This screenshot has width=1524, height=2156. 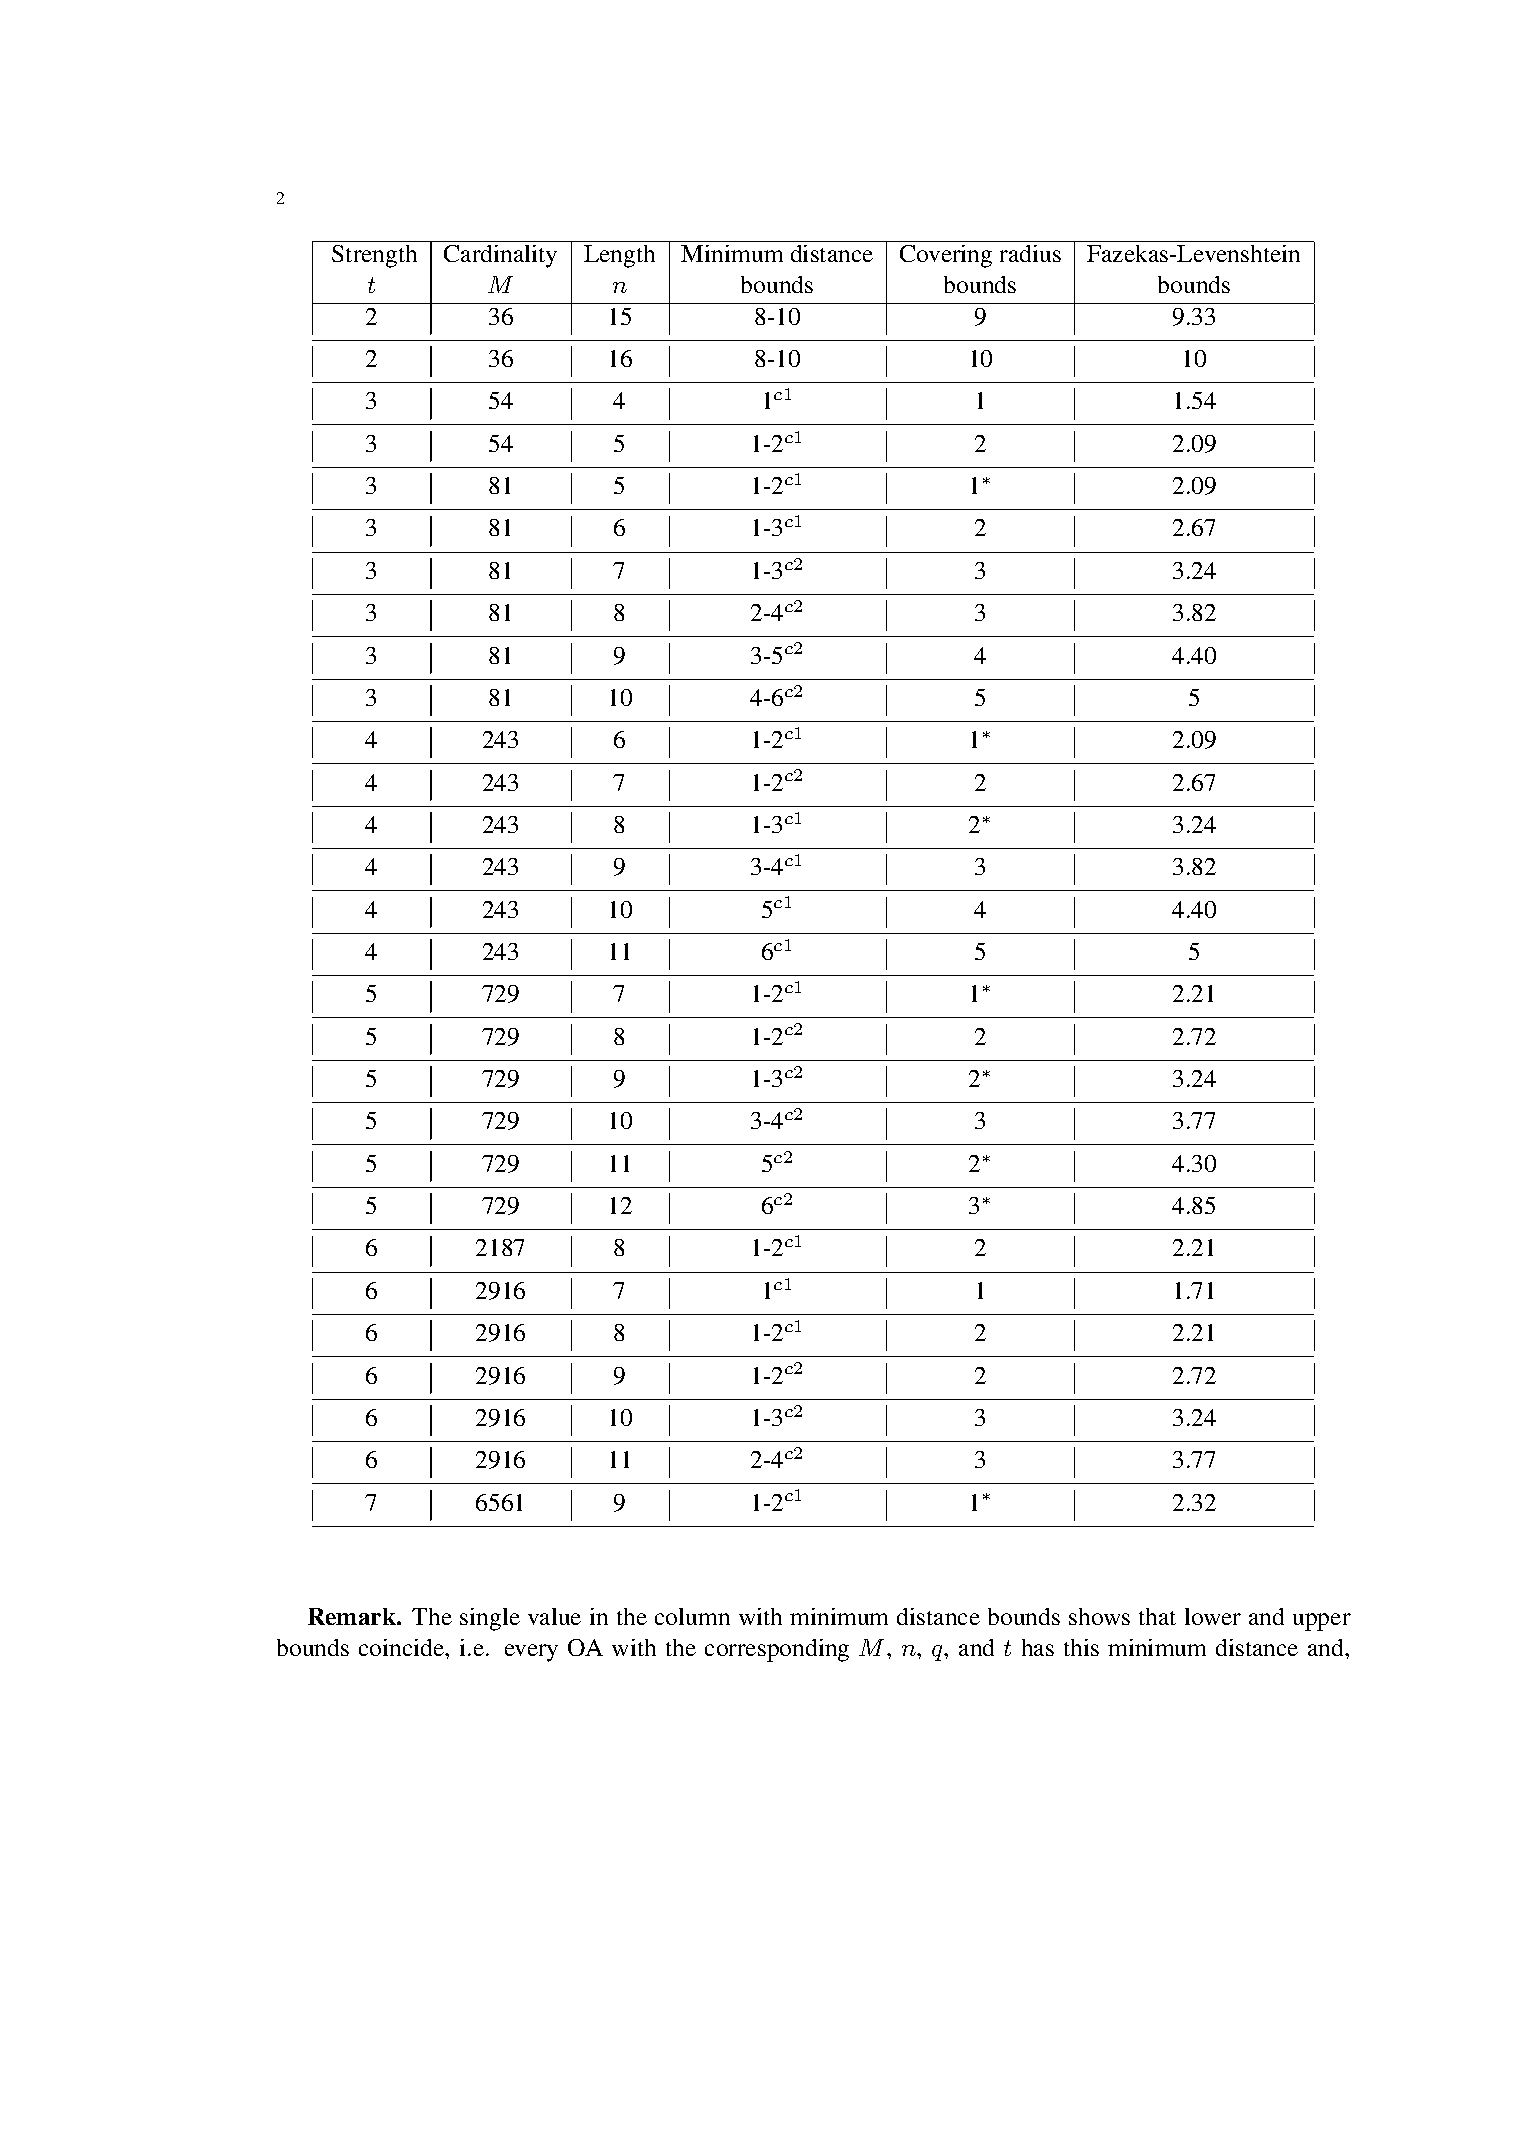 I want to click on that, so click(x=1157, y=1616).
